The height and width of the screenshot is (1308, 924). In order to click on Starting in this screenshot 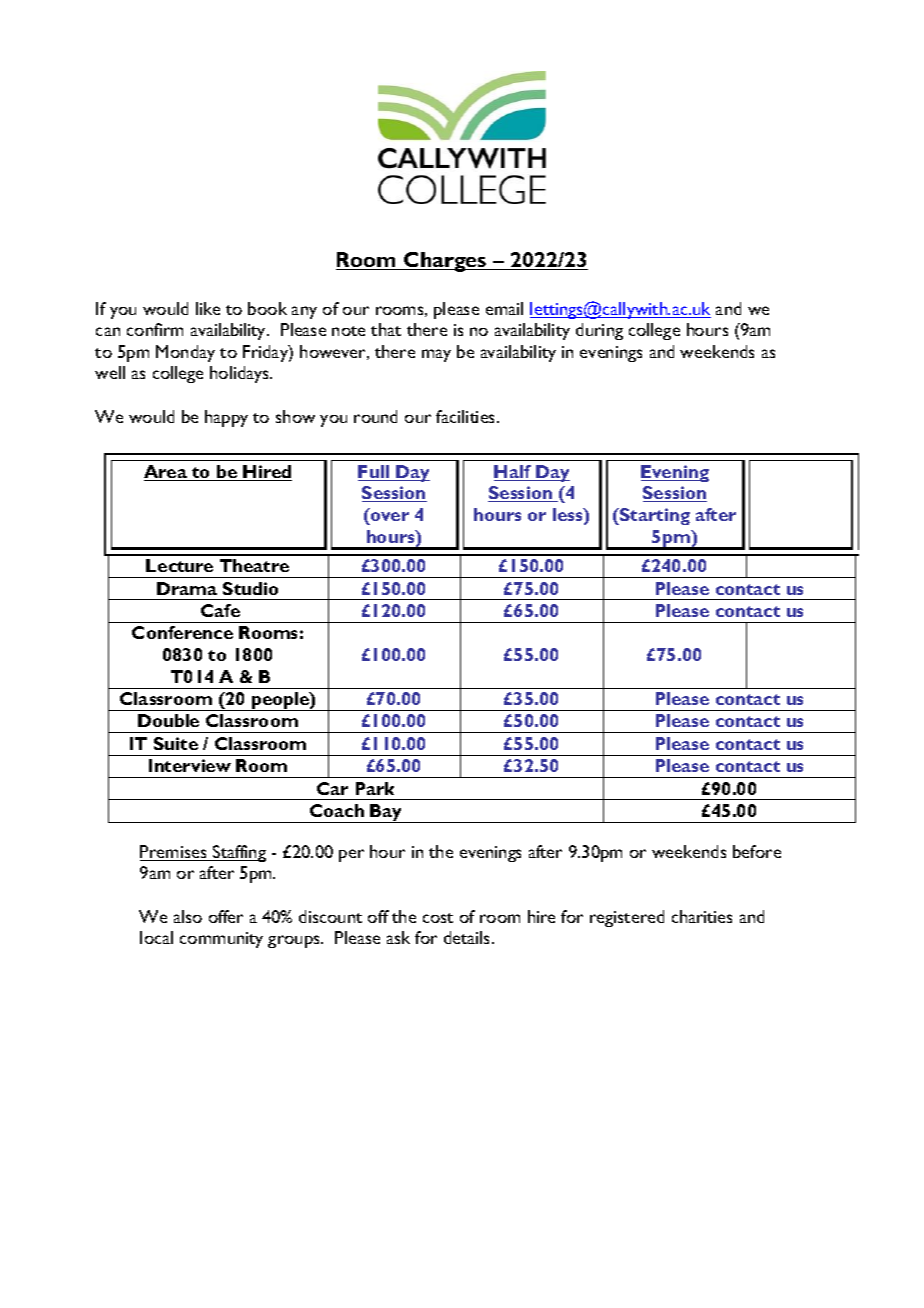, I will do `click(654, 516)`.
